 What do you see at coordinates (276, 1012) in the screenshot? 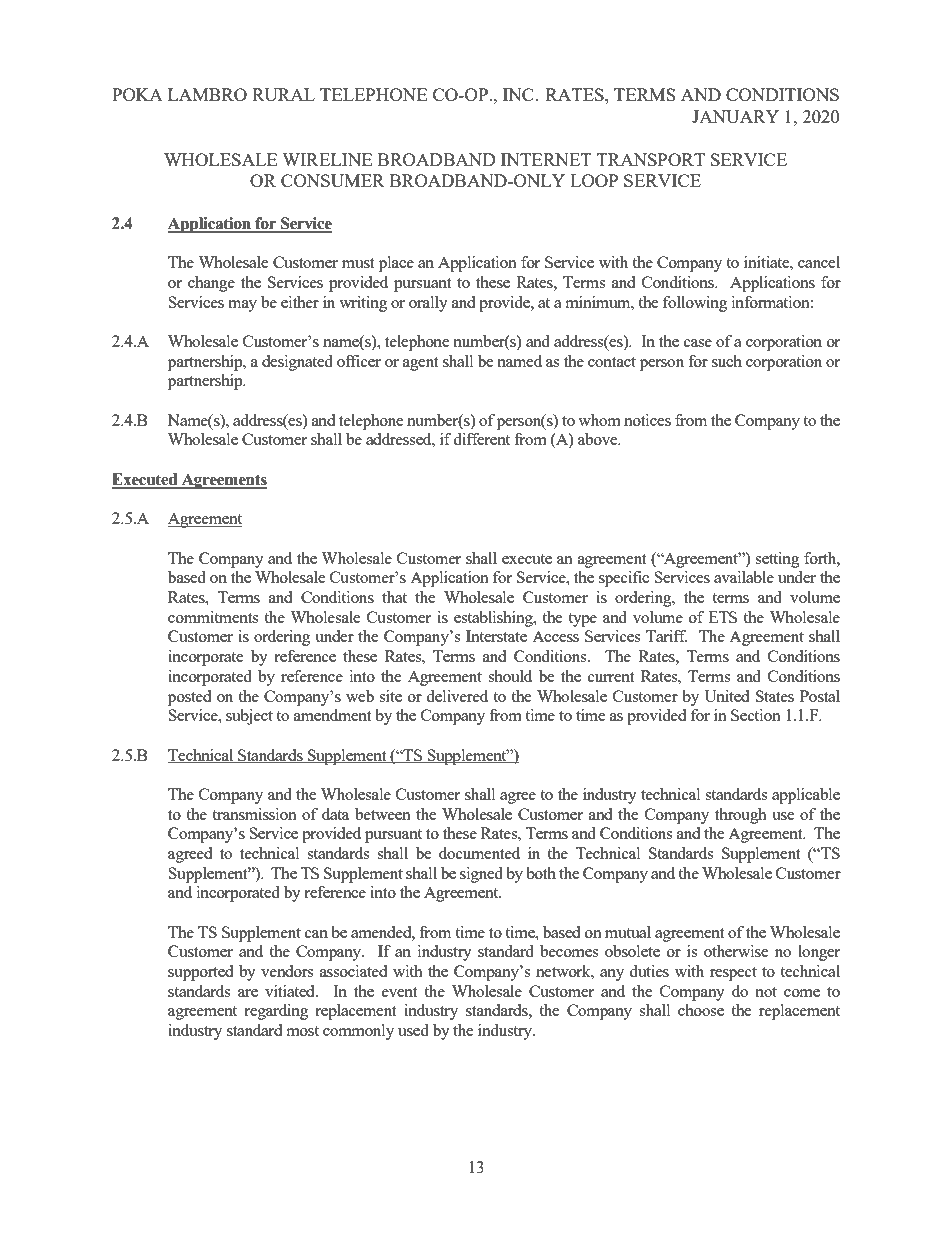
I see `regarding` at bounding box center [276, 1012].
